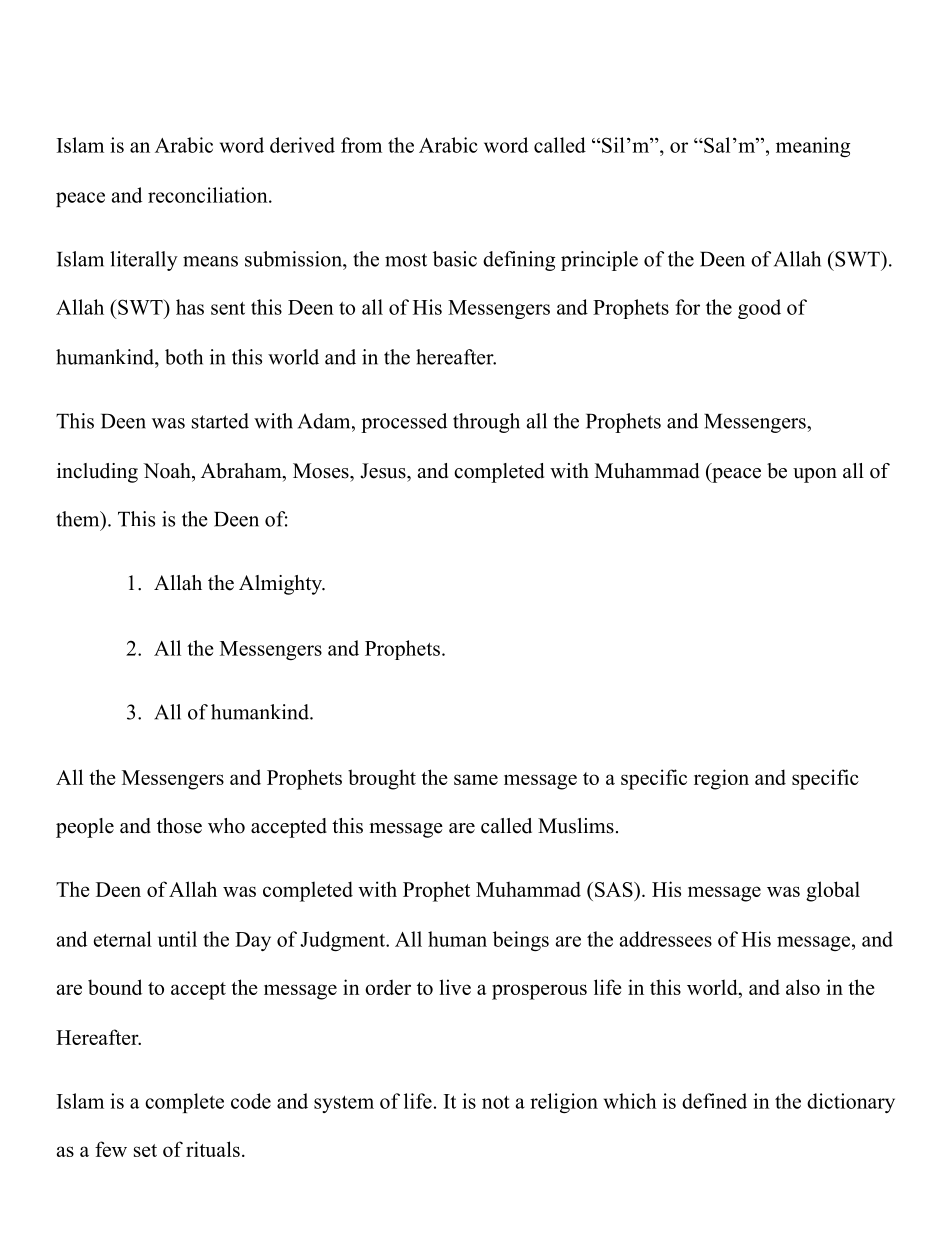 The width and height of the screenshot is (952, 1233). Describe the element at coordinates (721, 779) in the screenshot. I see `region` at that location.
